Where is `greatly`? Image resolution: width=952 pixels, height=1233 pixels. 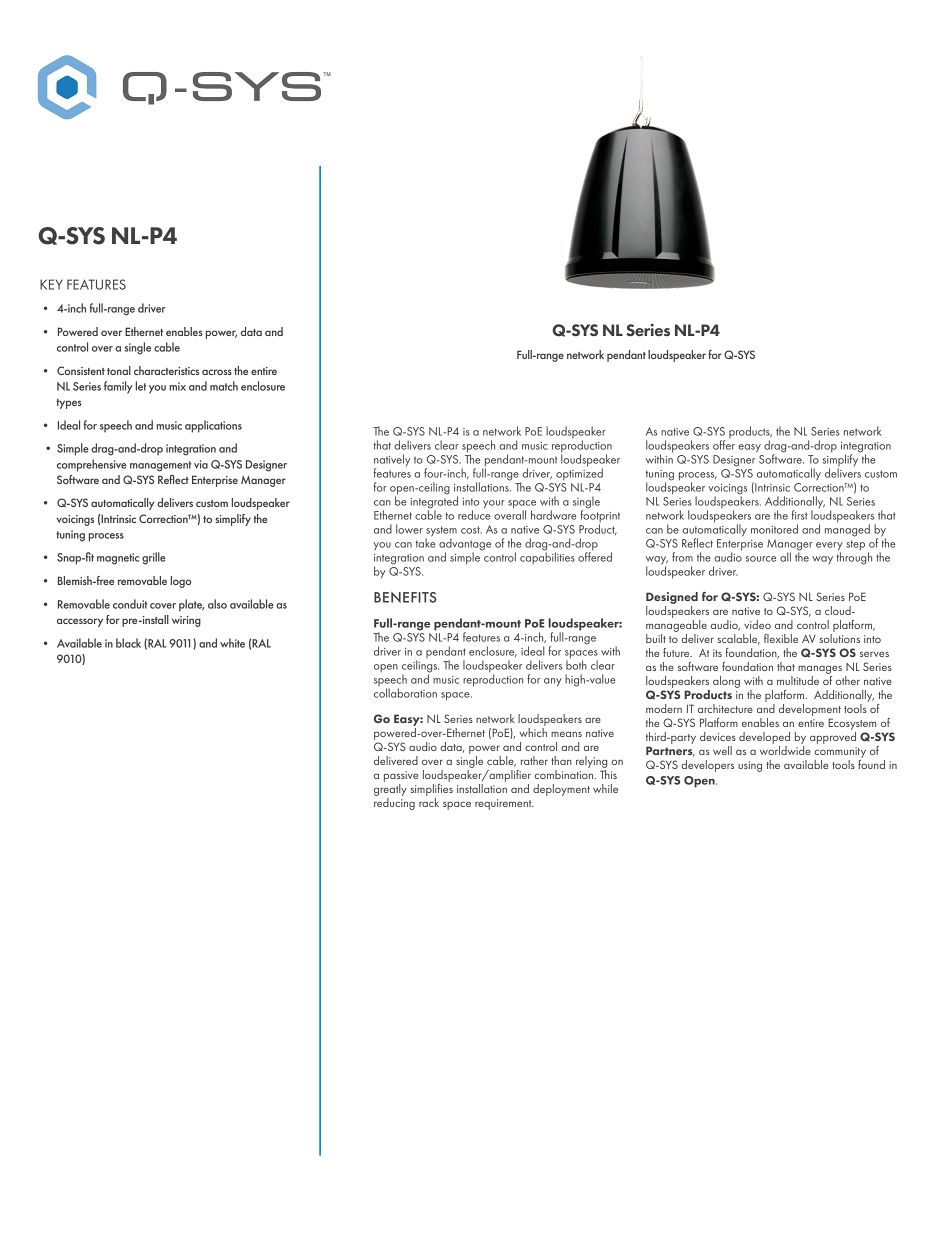
greatly is located at coordinates (390, 788).
